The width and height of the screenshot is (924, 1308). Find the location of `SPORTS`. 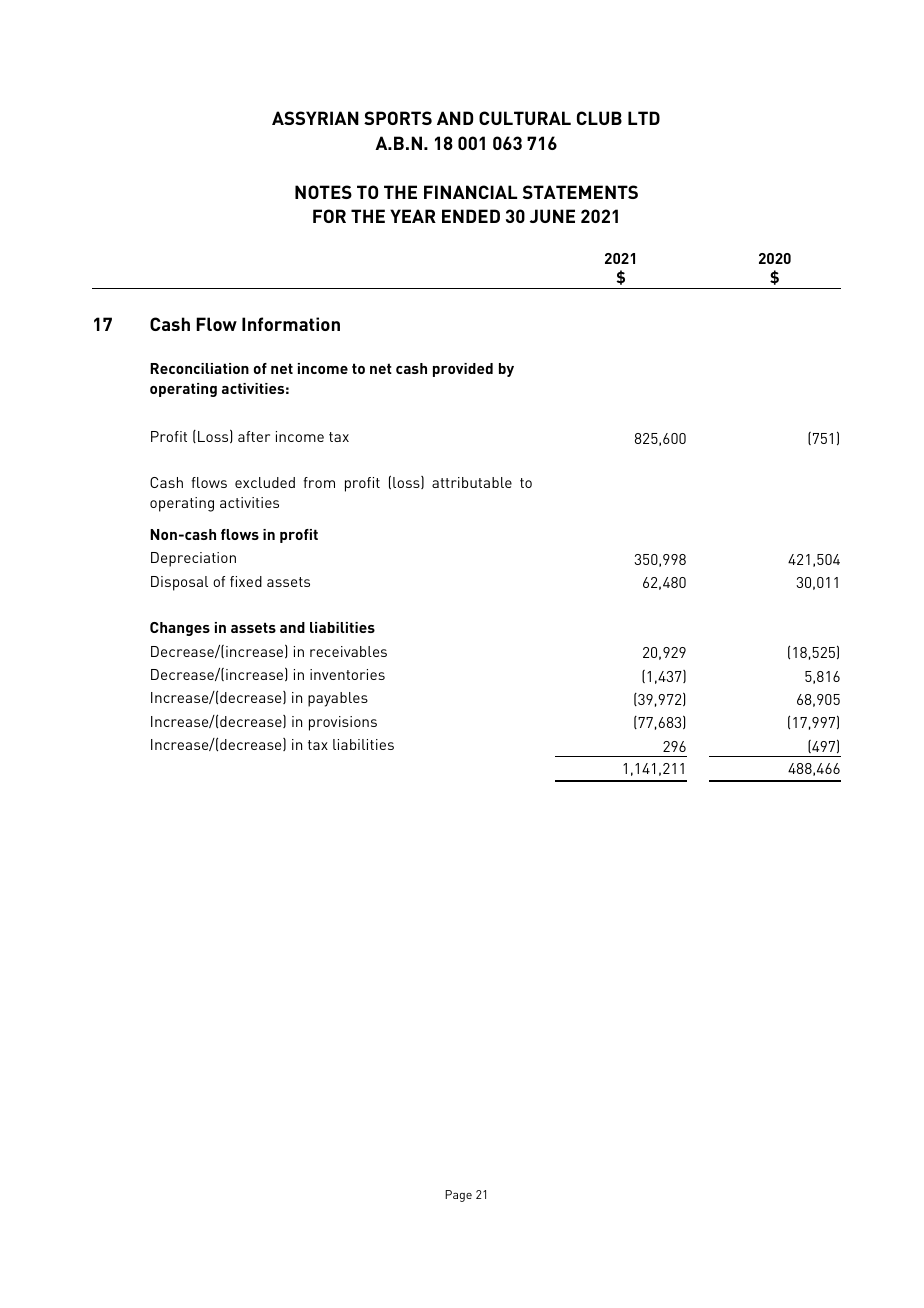

SPORTS is located at coordinates (398, 118).
